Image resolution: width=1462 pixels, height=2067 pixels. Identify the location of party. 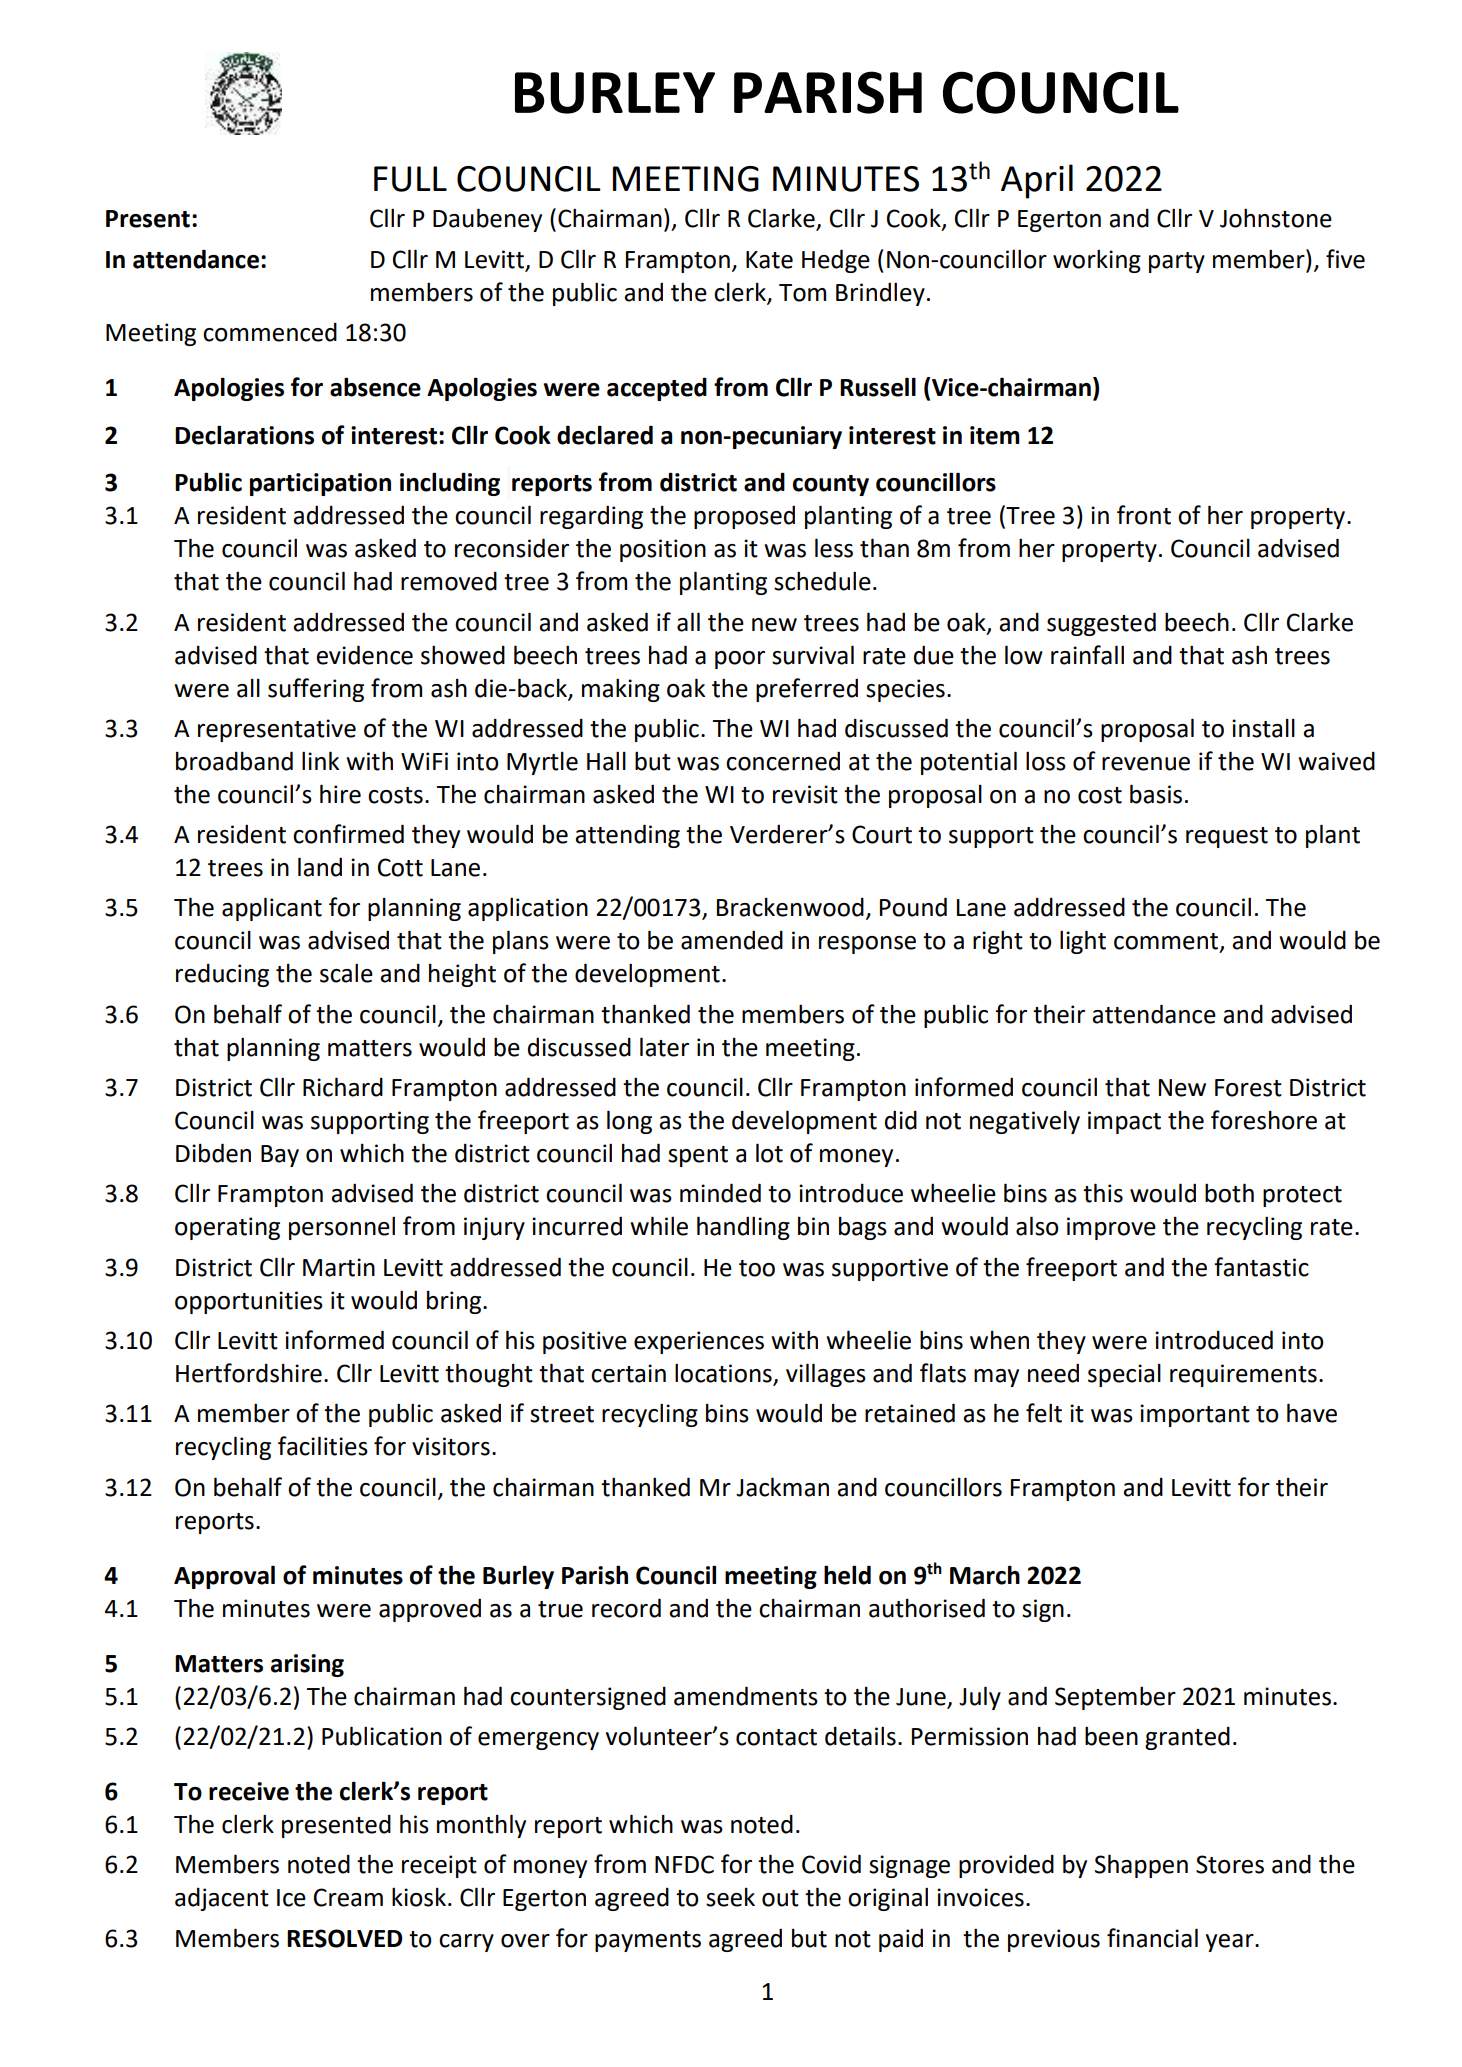
(1177, 262).
